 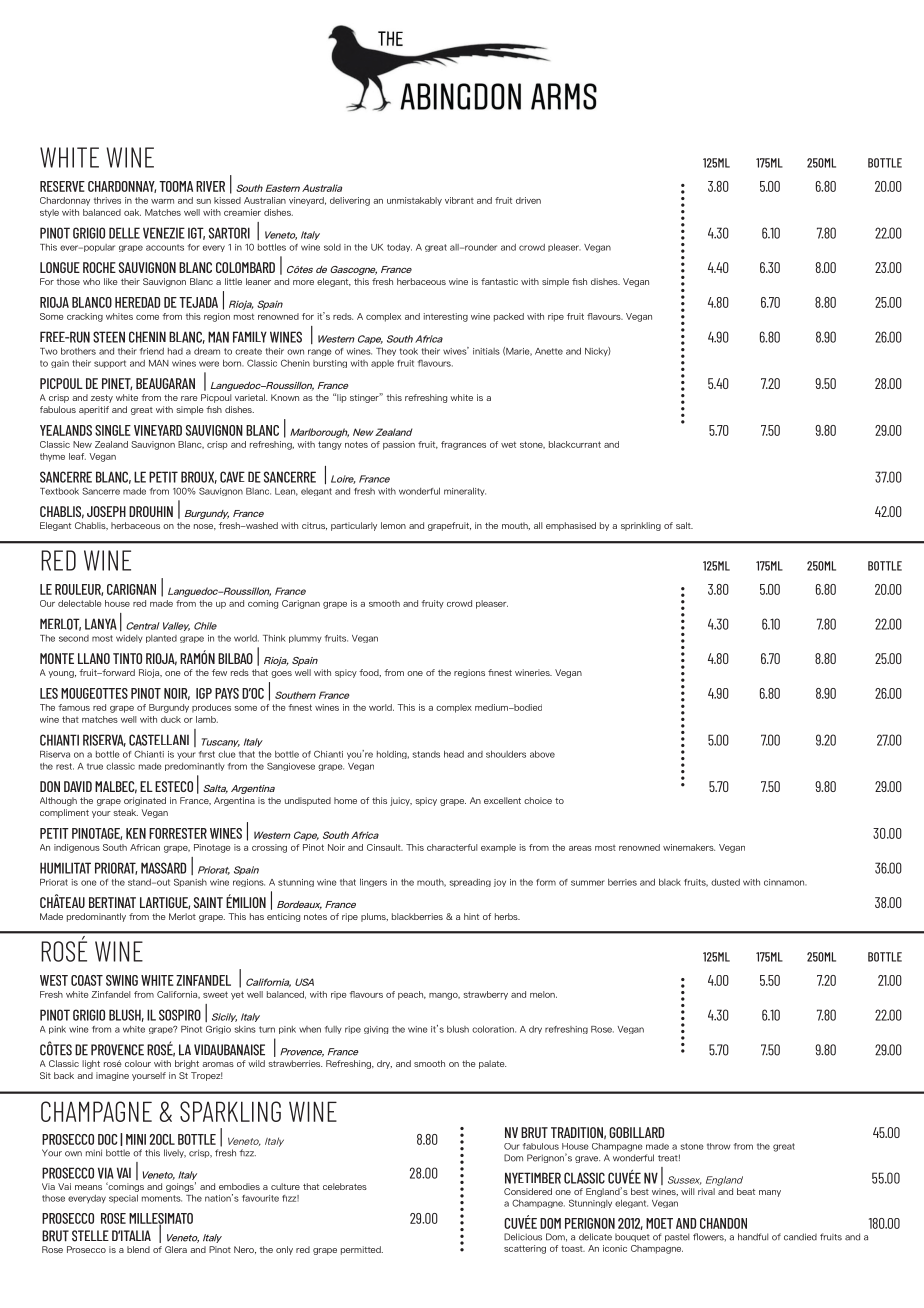 What do you see at coordinates (362, 1250) in the image?
I see `permitted` at bounding box center [362, 1250].
